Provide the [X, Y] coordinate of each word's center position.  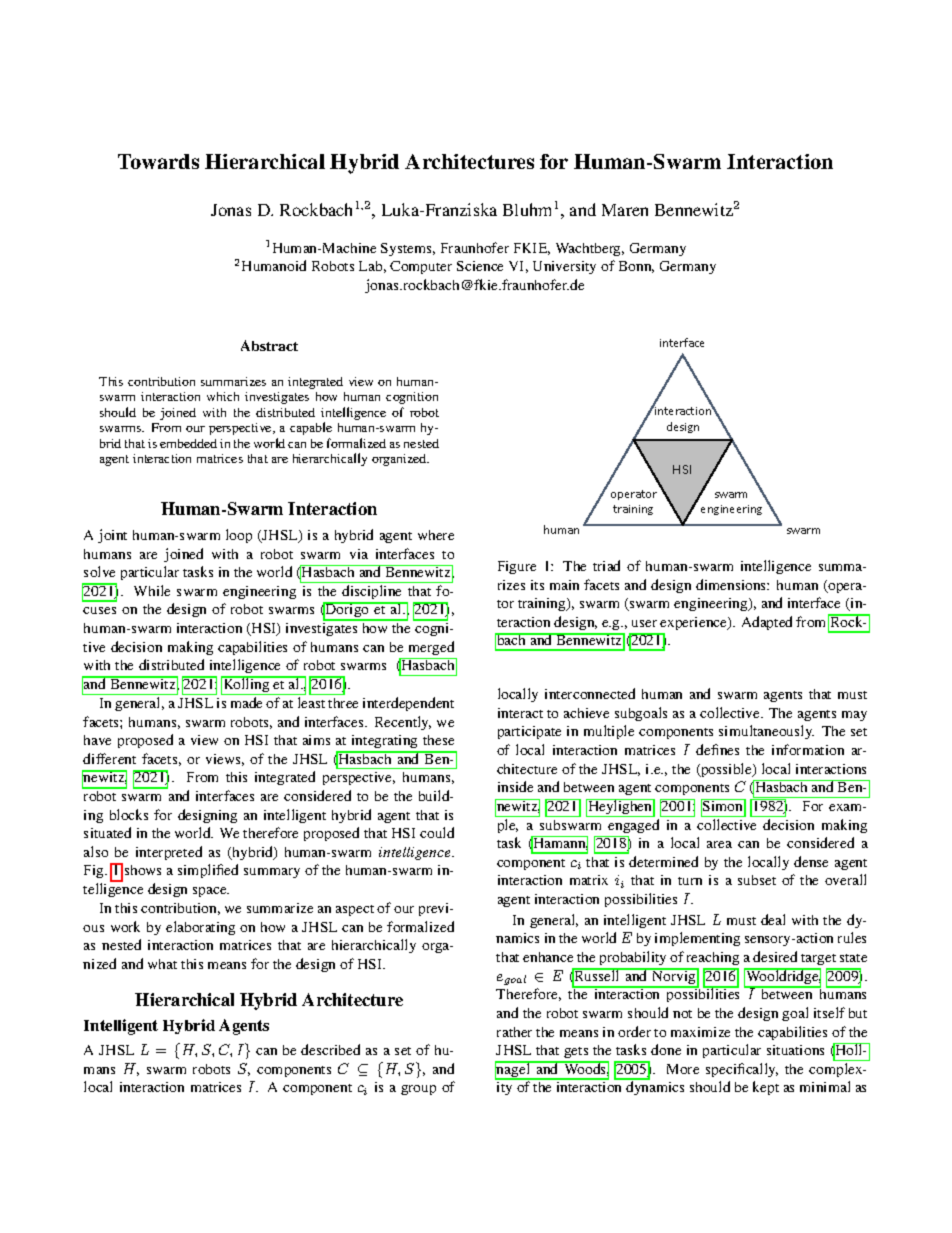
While [152, 590]
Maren [625, 210]
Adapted [767, 623]
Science [480, 266]
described [330, 1049]
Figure [517, 567]
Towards [158, 161]
